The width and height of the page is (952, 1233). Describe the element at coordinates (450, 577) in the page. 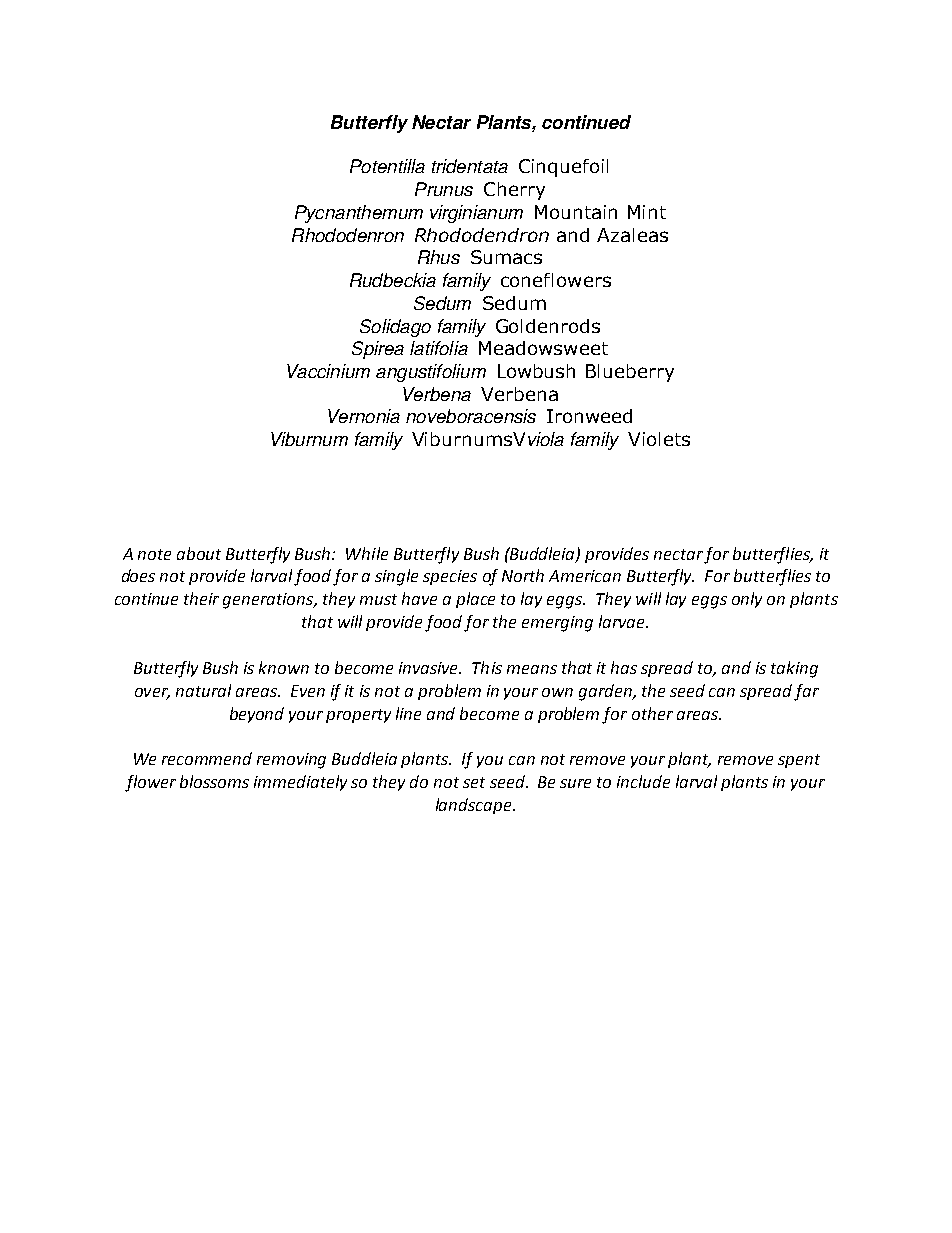

I see `species` at that location.
